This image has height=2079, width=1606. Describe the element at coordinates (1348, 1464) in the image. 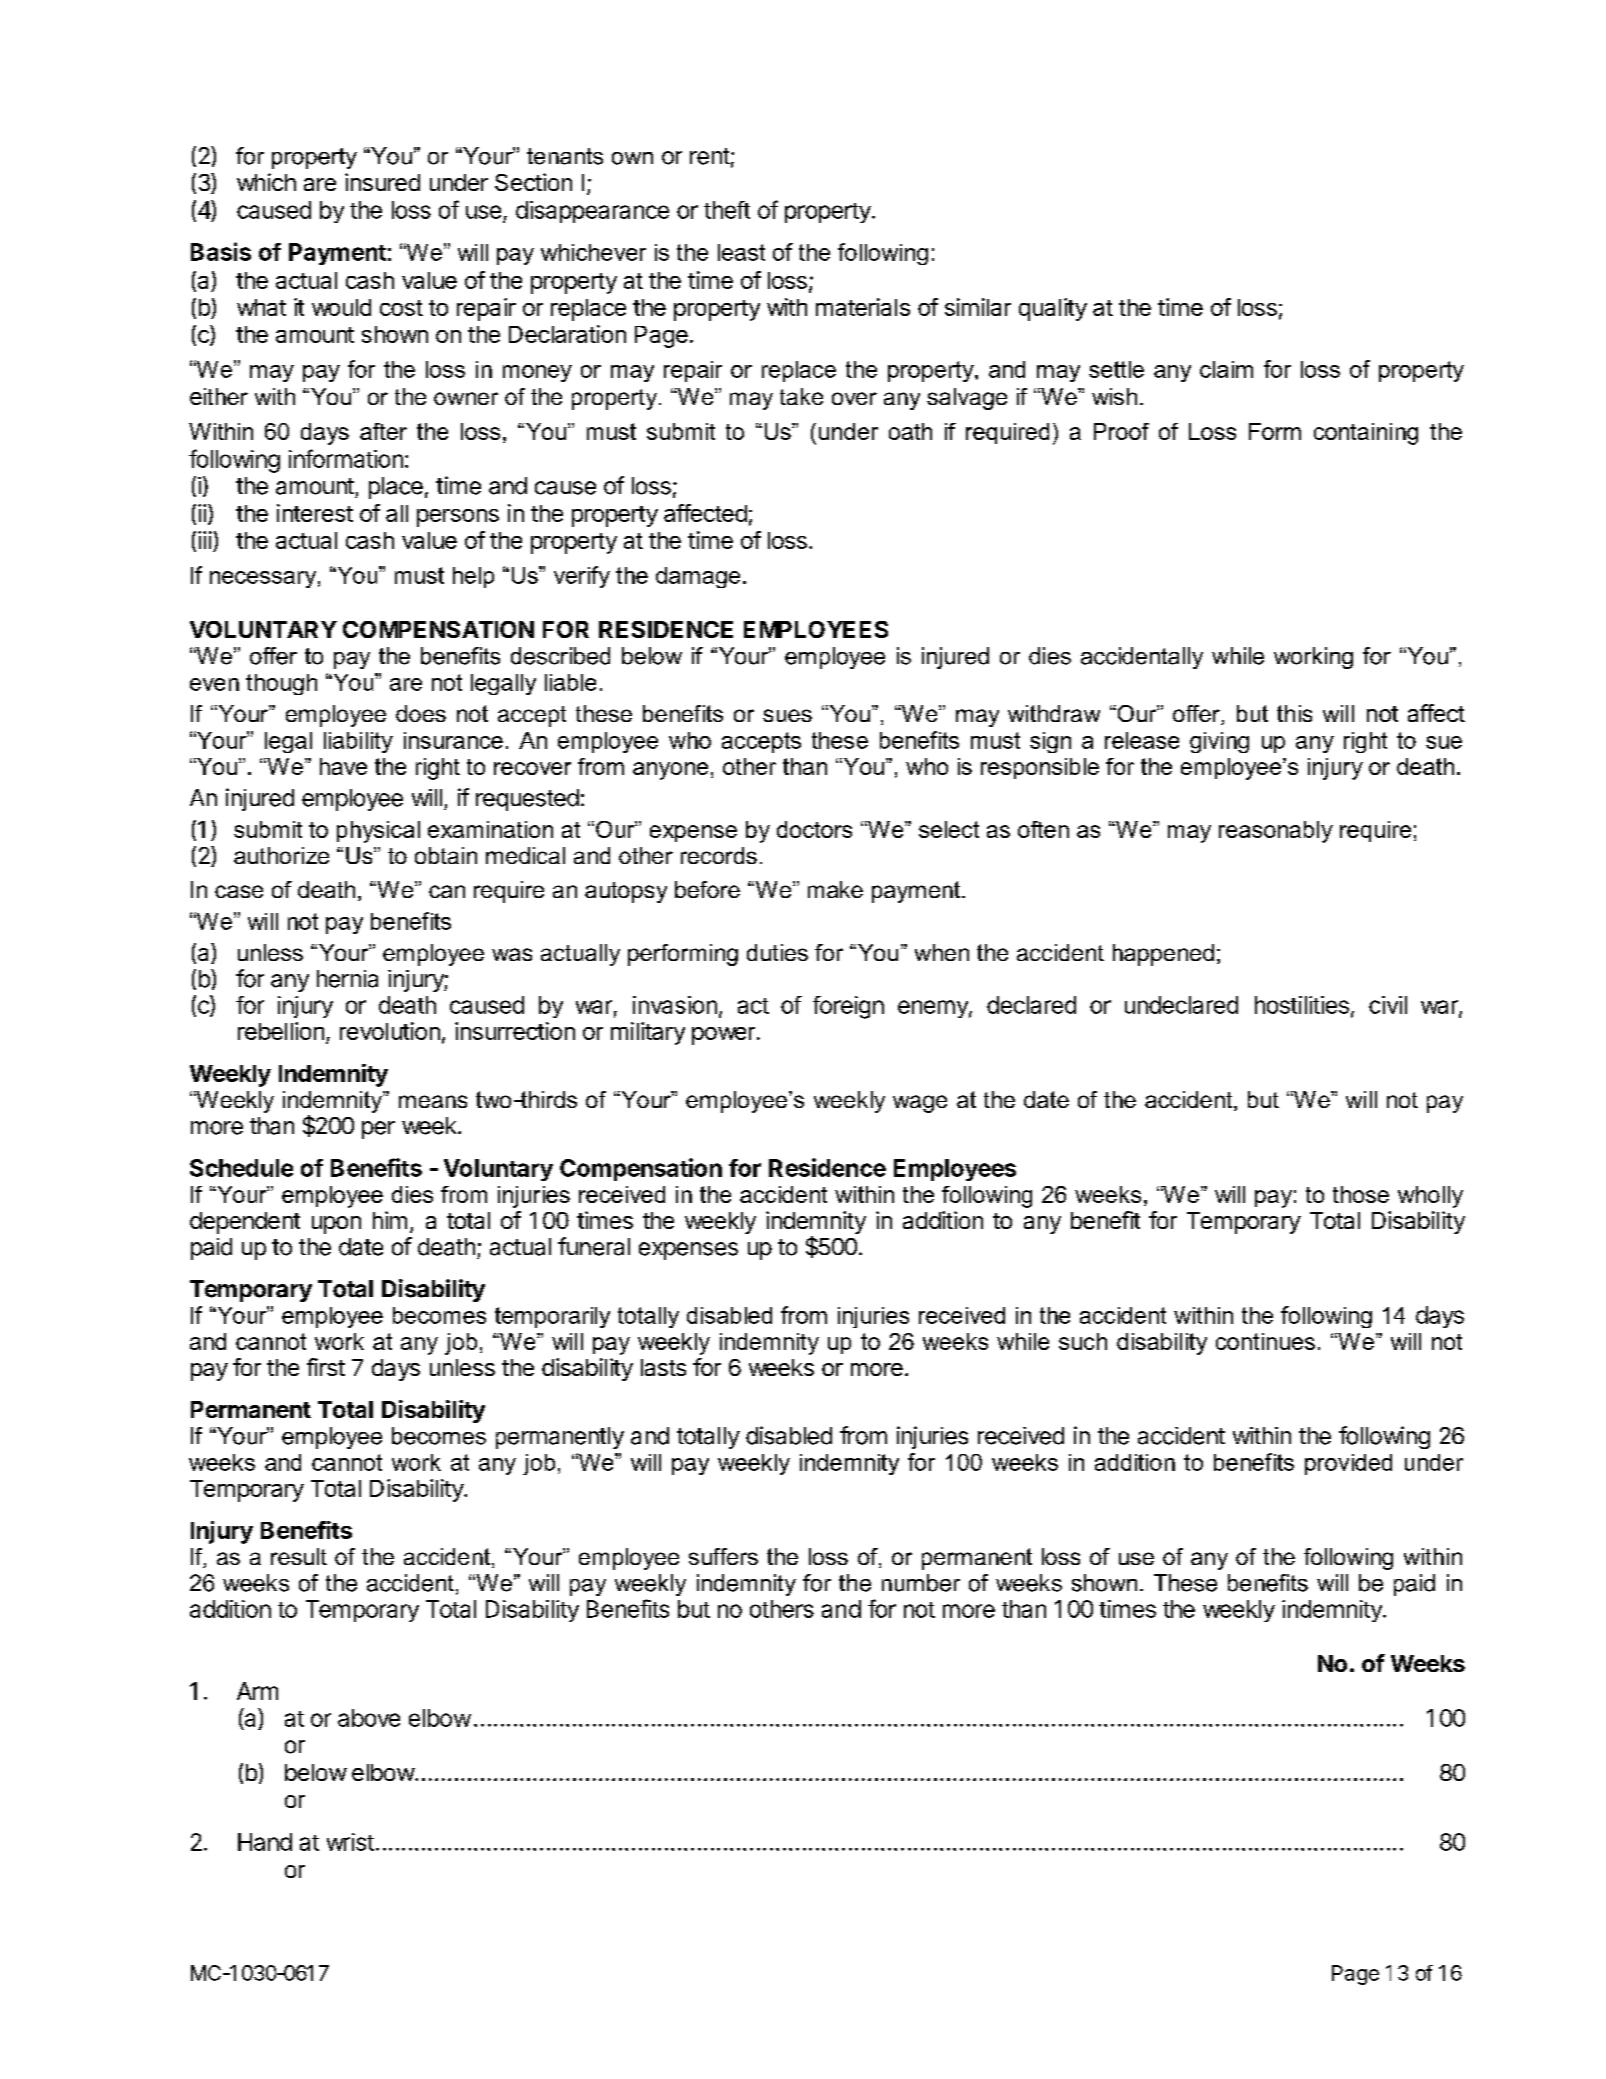

I see `provided` at that location.
